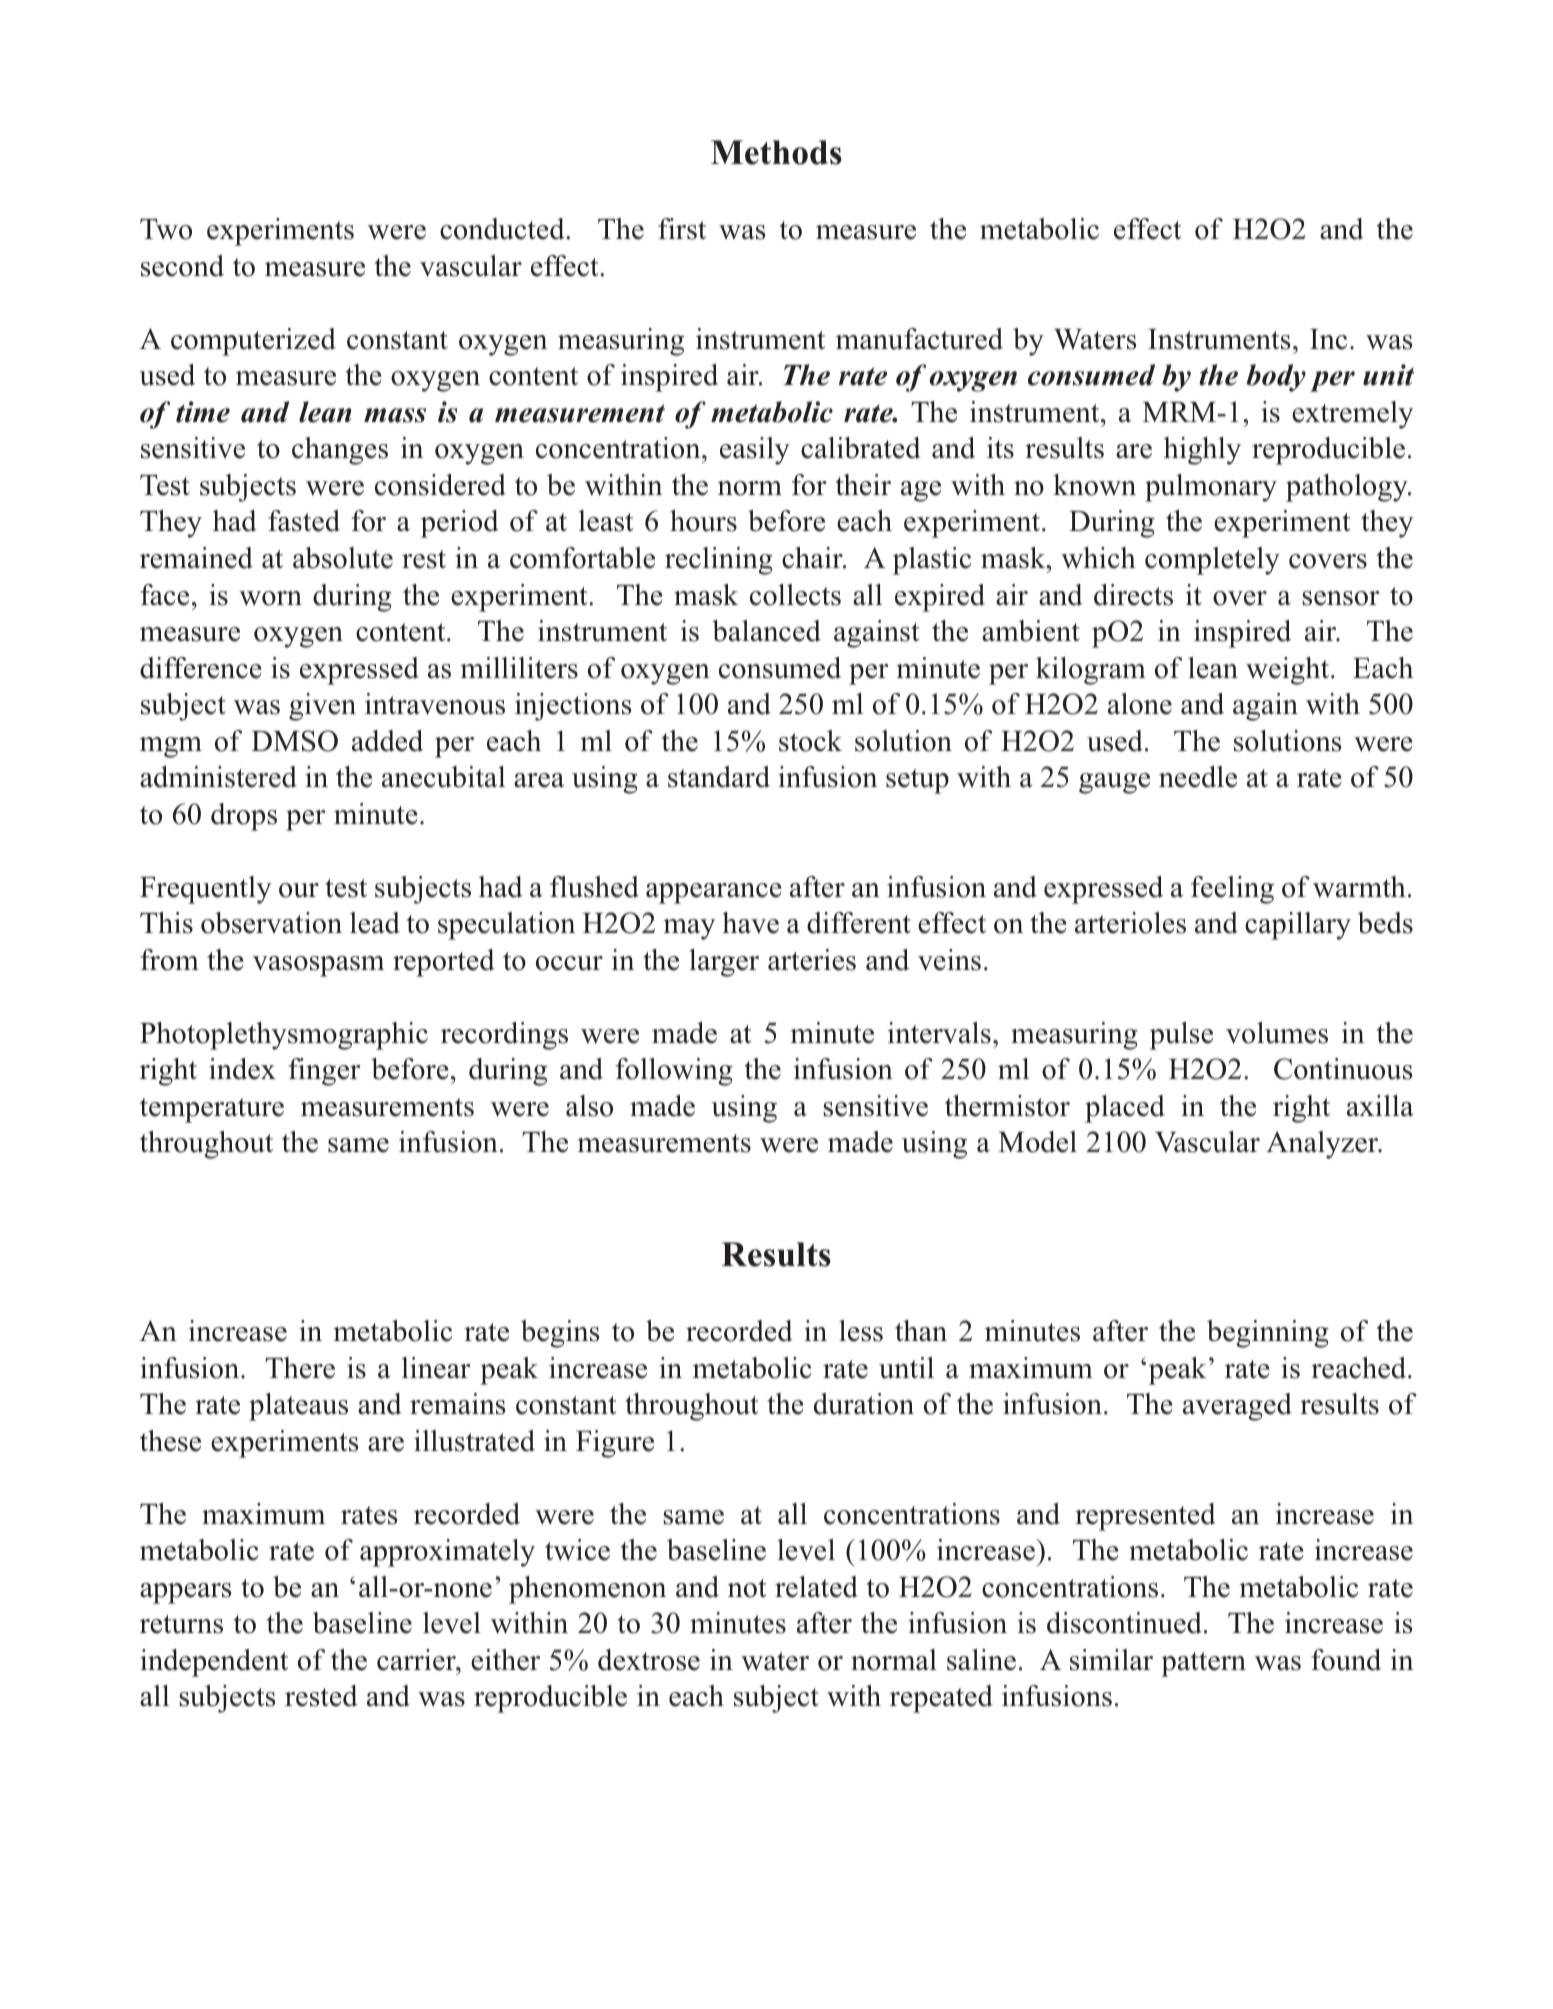 The width and height of the screenshot is (1553, 2009). I want to click on body, so click(1276, 378).
